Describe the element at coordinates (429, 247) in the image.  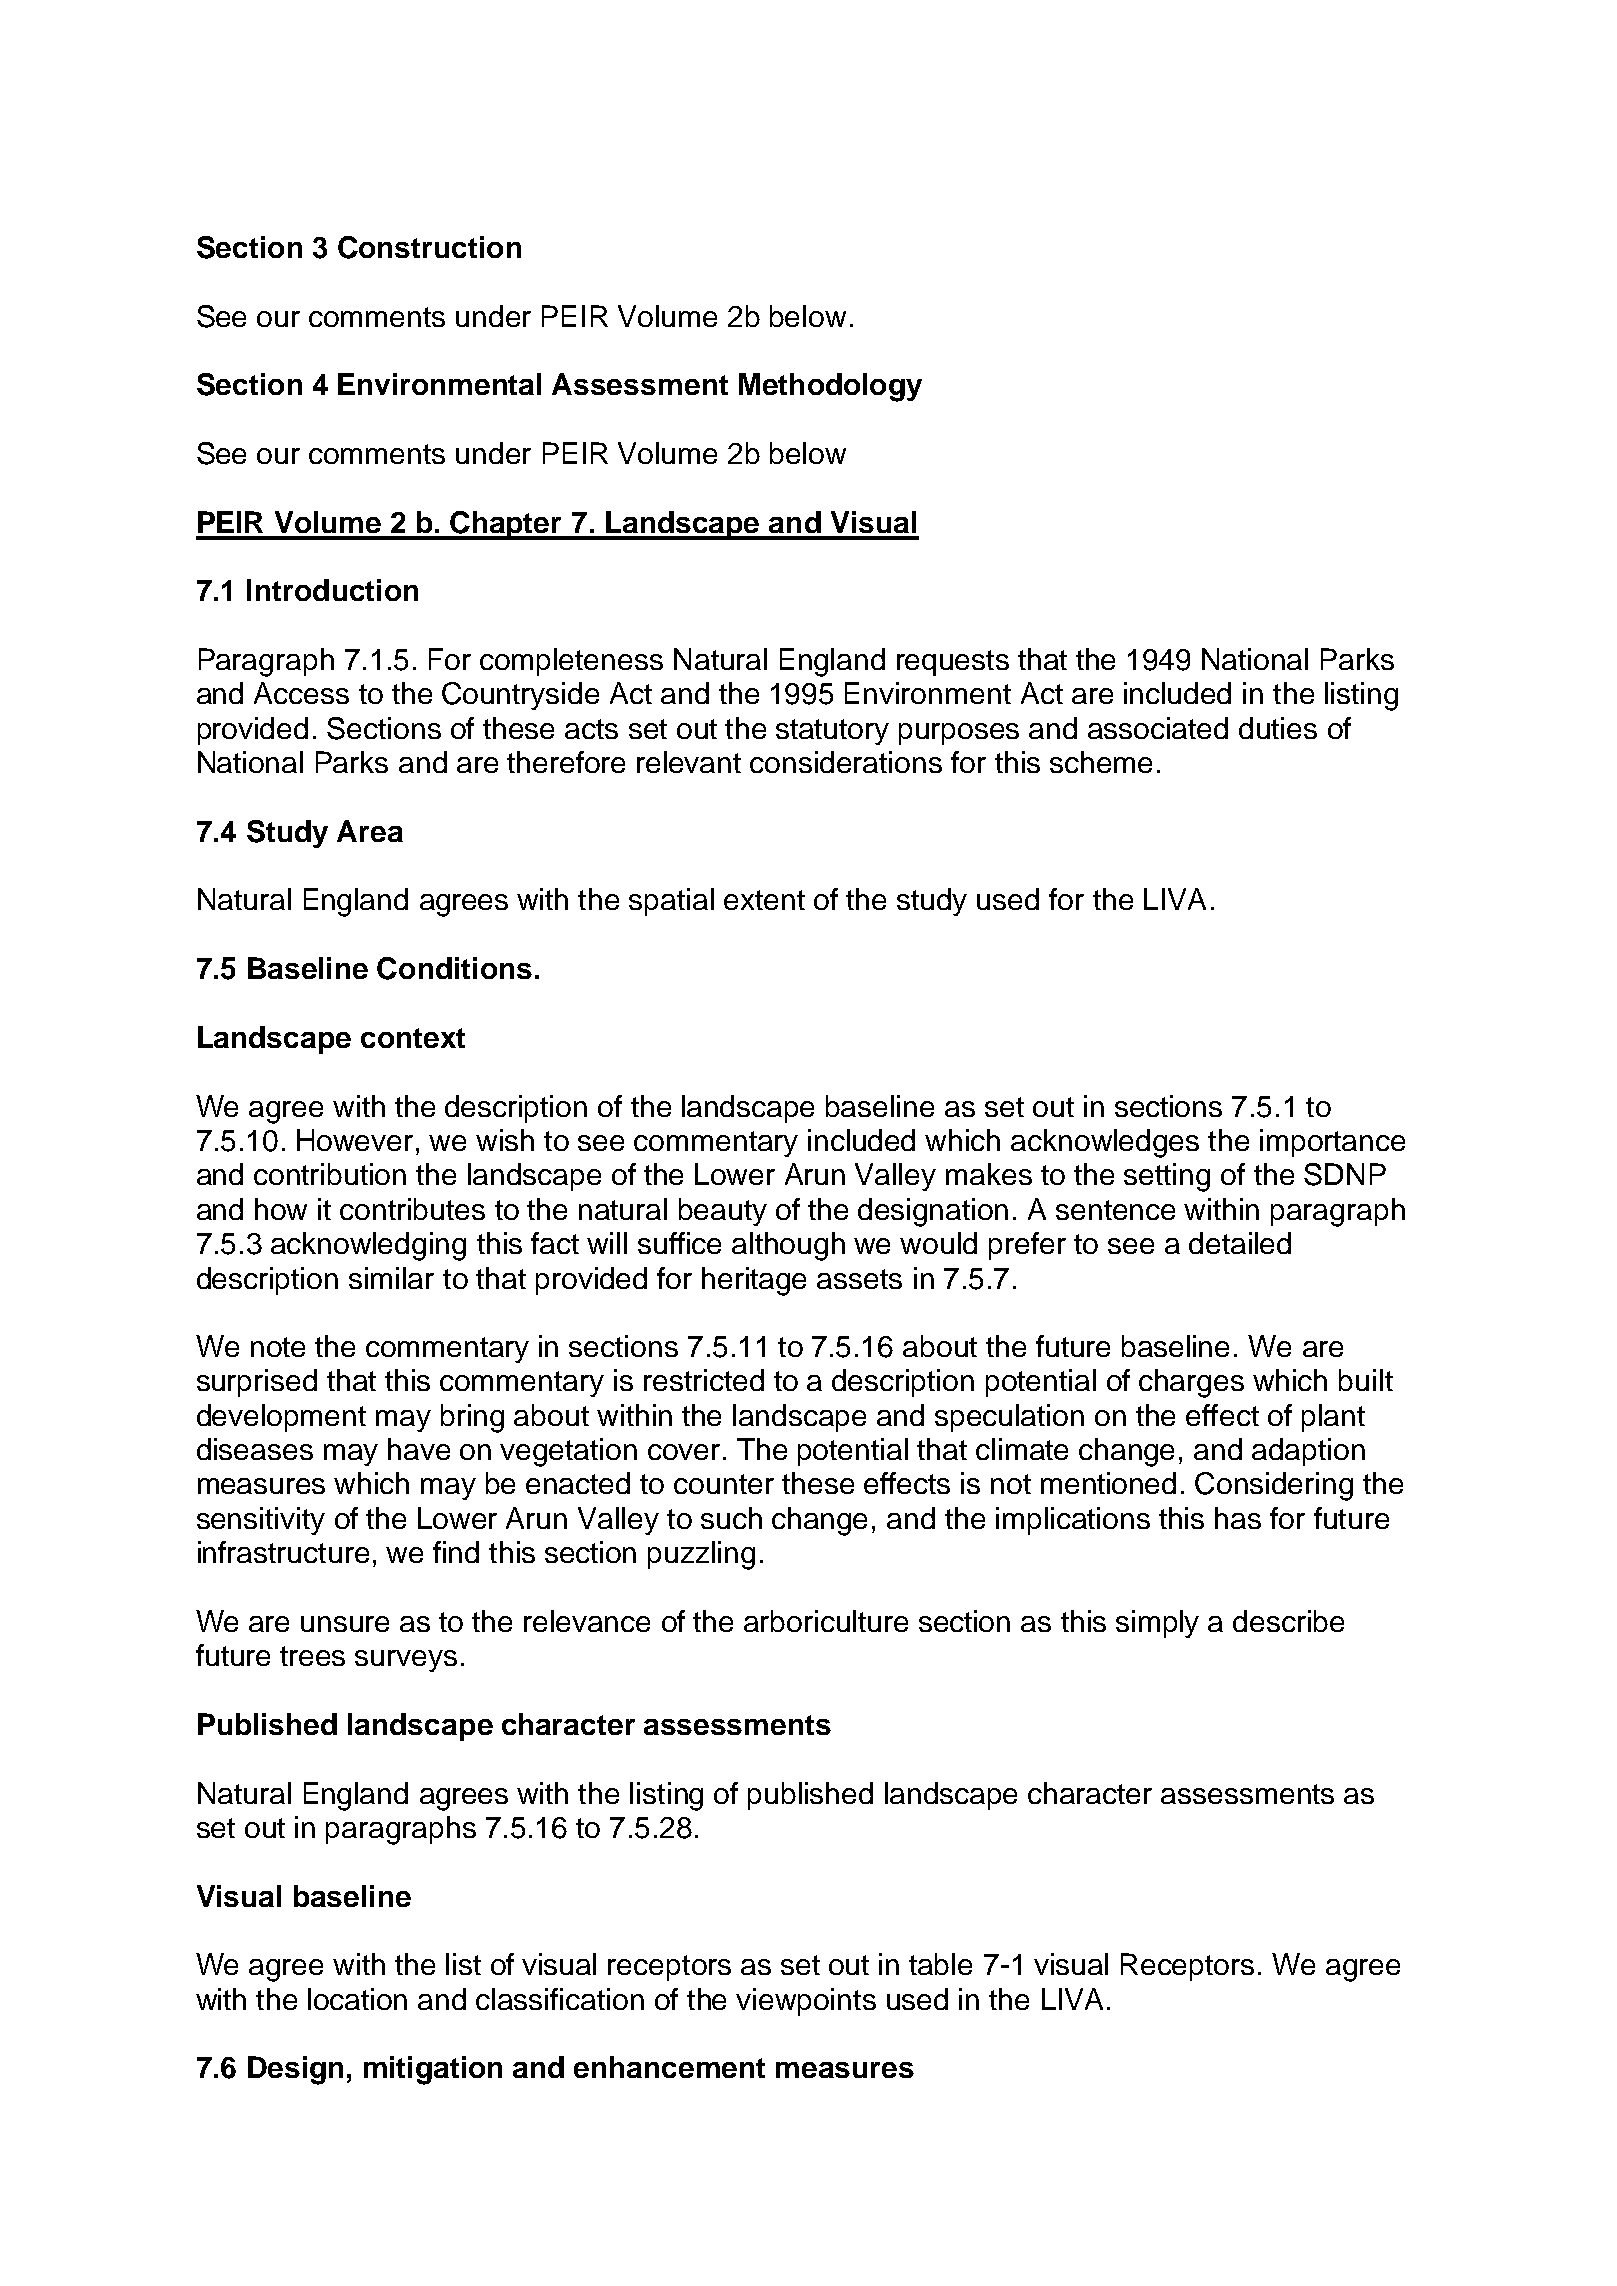
I see `Construction` at that location.
